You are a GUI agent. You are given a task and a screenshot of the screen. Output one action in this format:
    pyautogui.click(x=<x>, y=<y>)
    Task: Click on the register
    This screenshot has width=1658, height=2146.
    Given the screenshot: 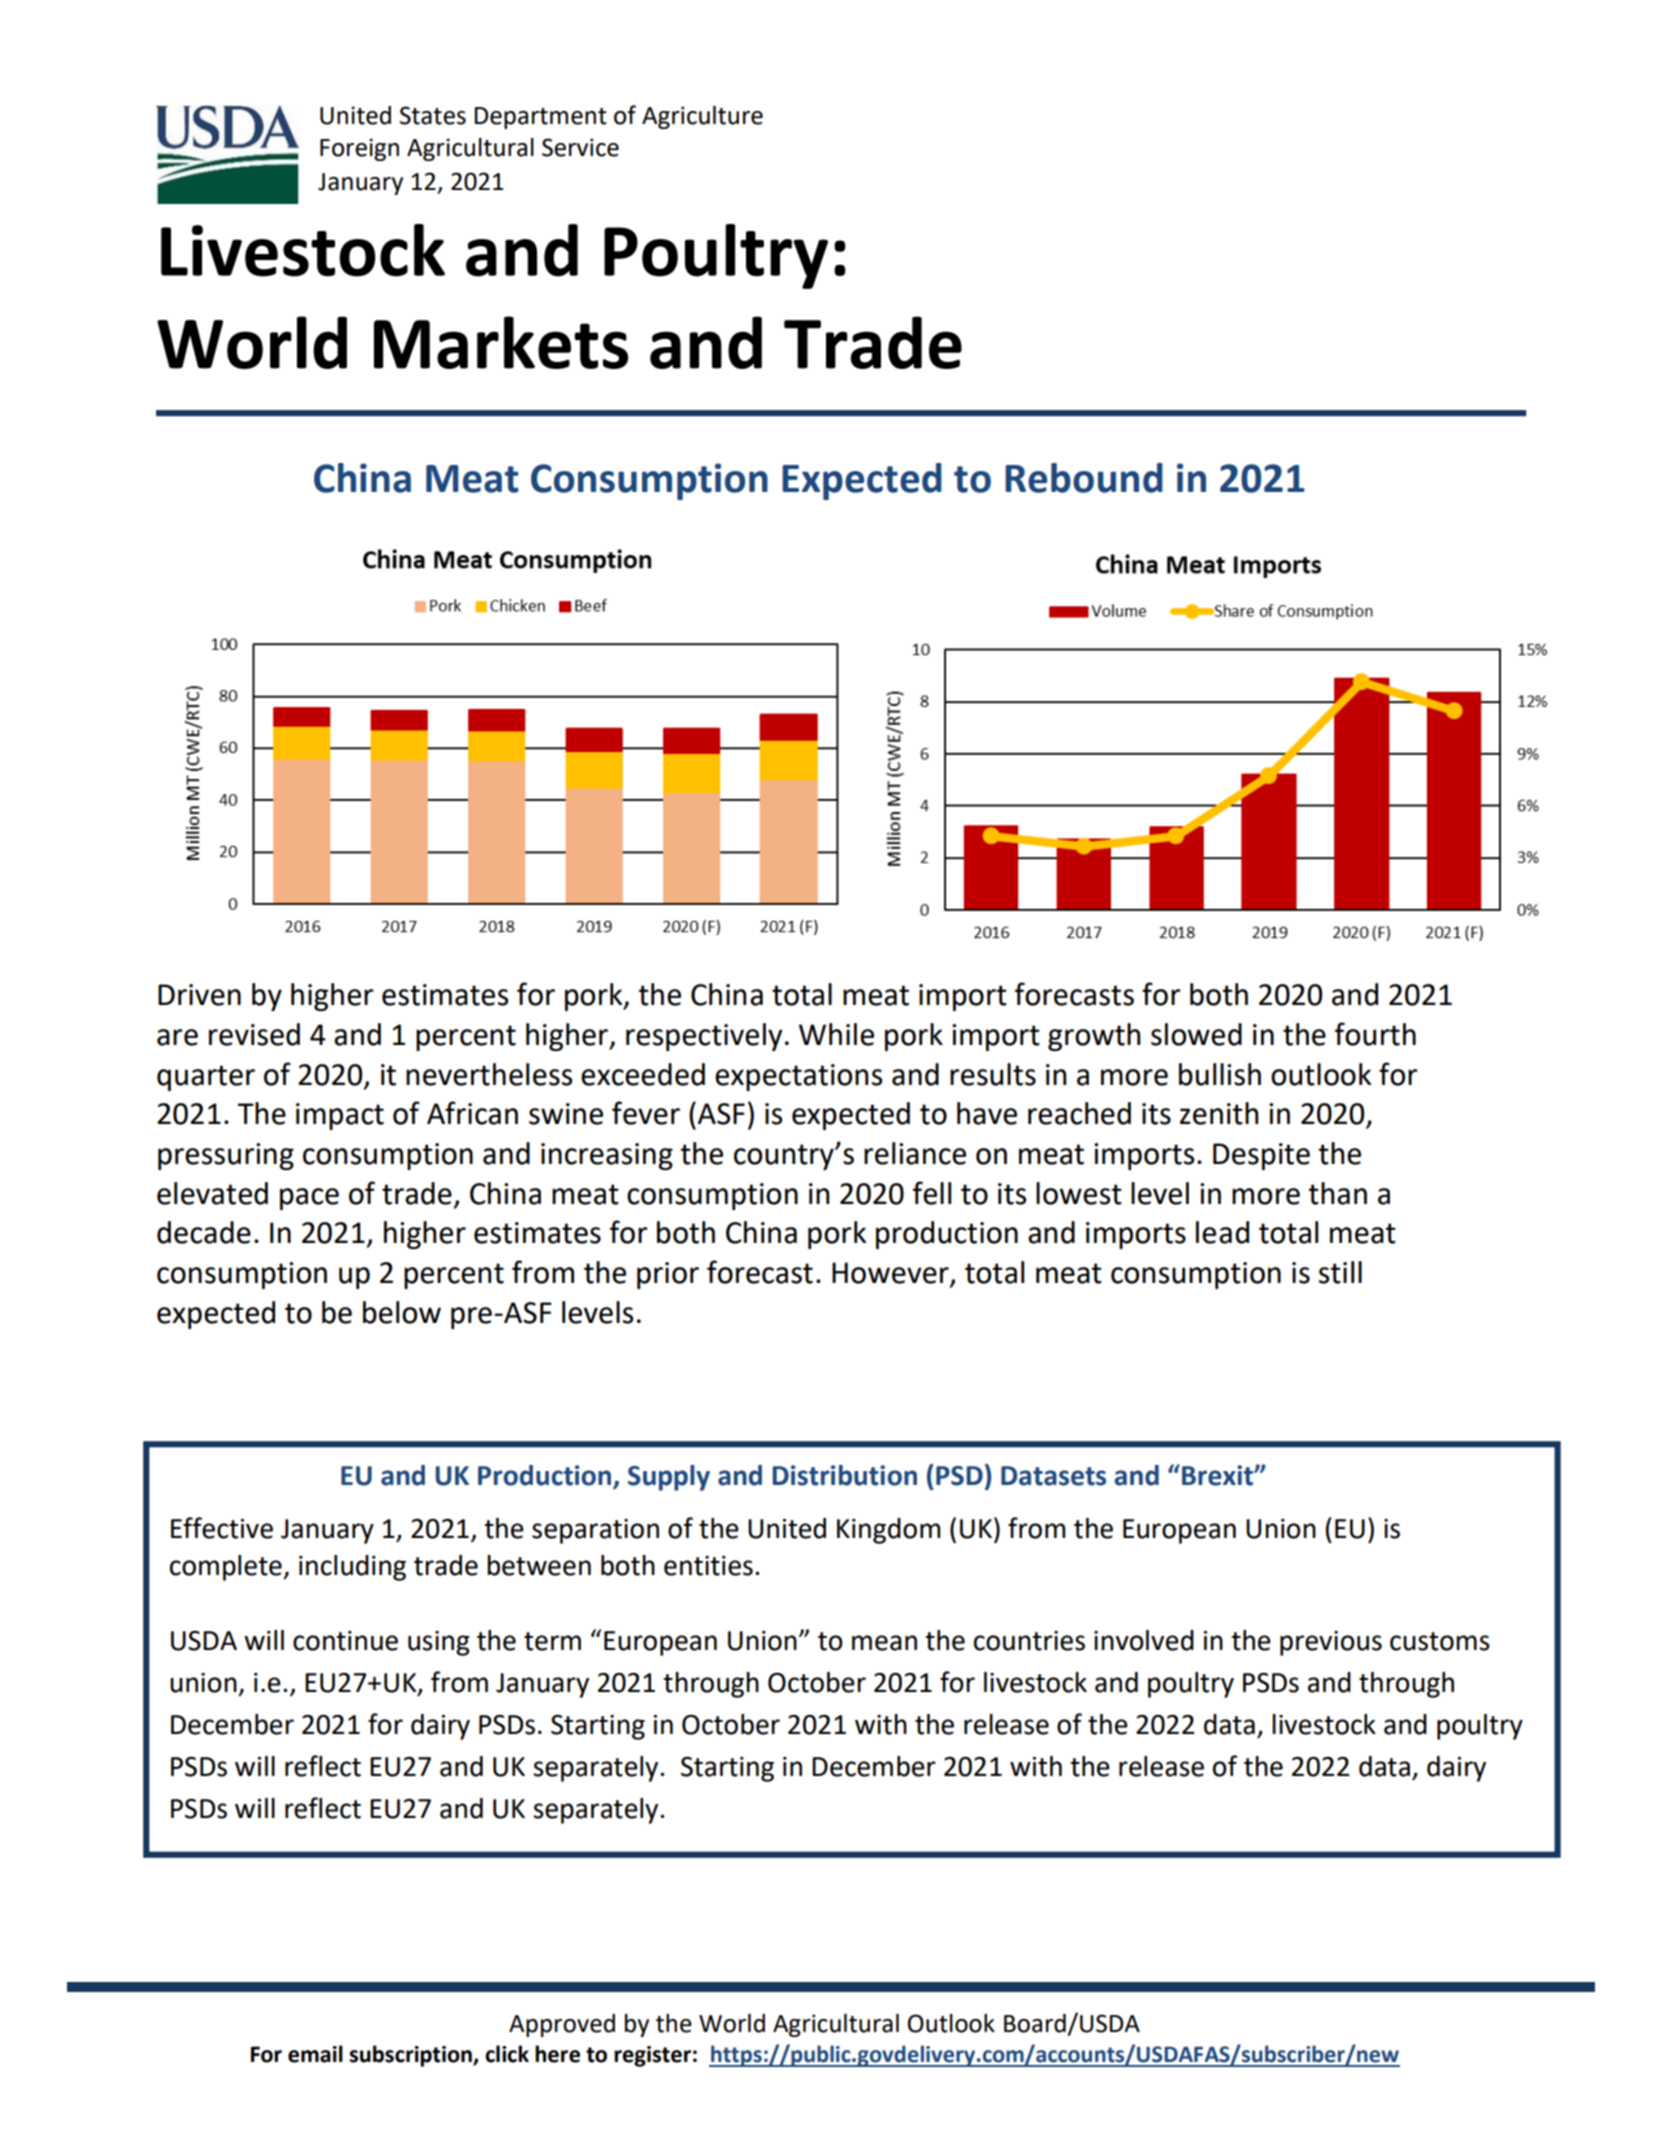 What is the action you would take?
    pyautogui.click(x=652, y=2056)
